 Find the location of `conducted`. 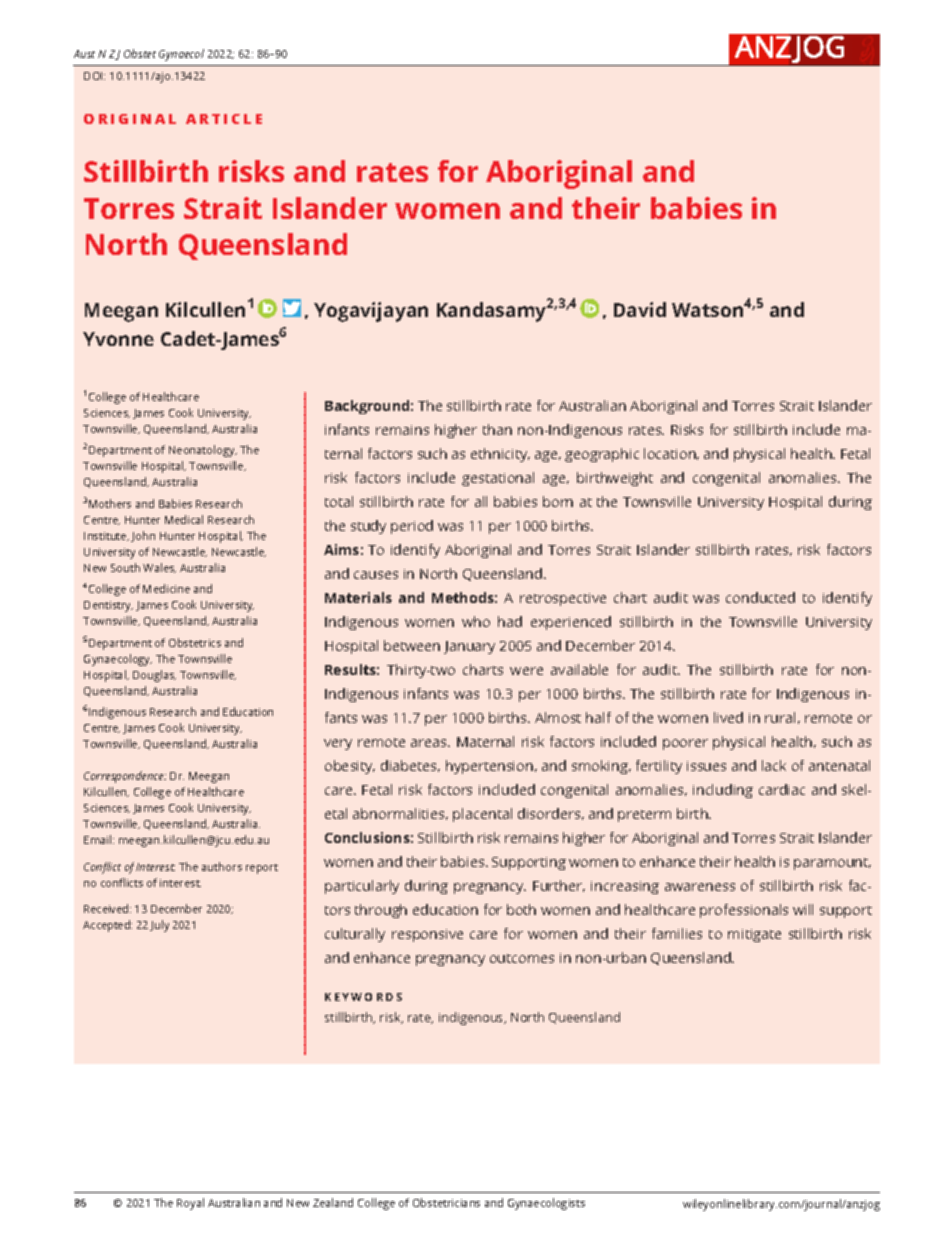

conducted is located at coordinates (760, 597).
